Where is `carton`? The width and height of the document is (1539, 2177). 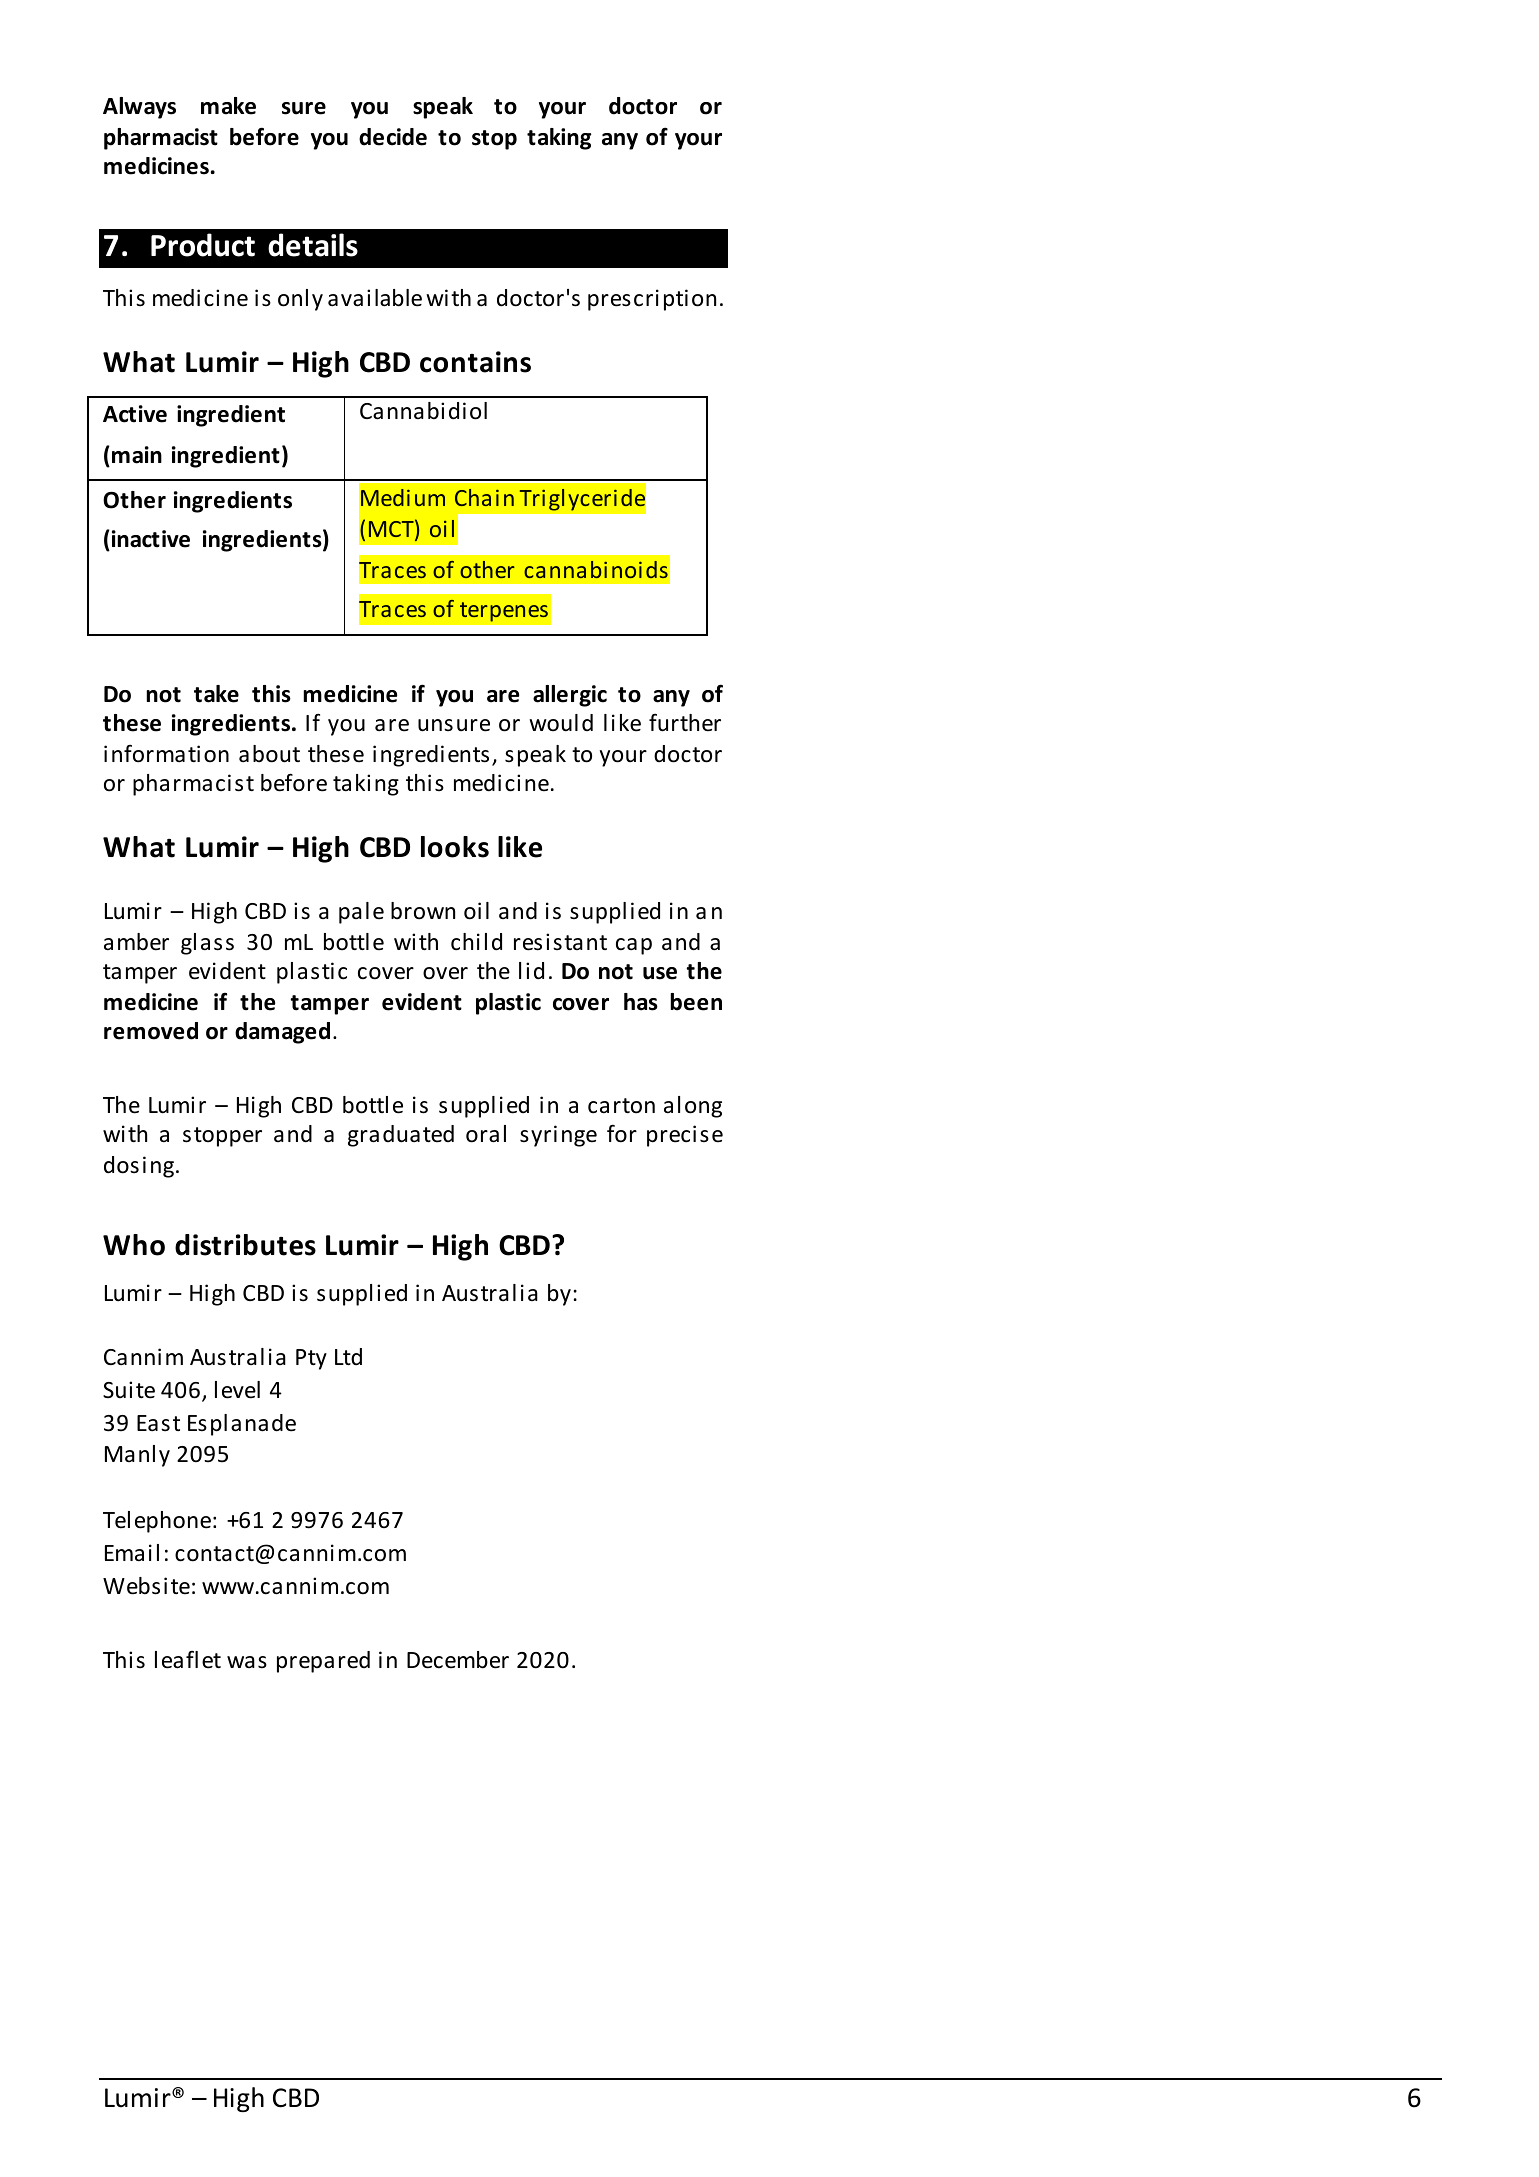 carton is located at coordinates (621, 1106).
